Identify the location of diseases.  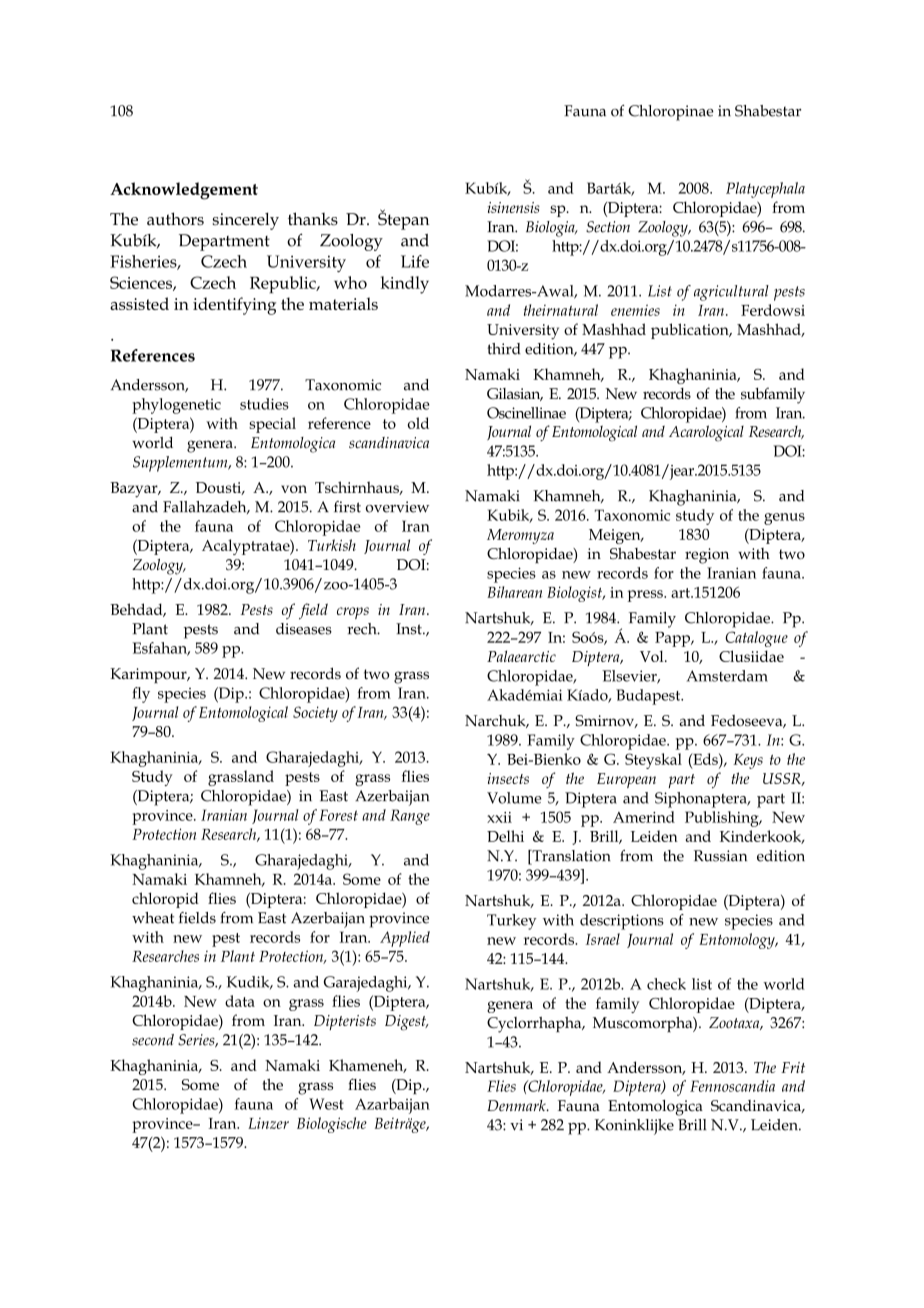
(304, 629).
